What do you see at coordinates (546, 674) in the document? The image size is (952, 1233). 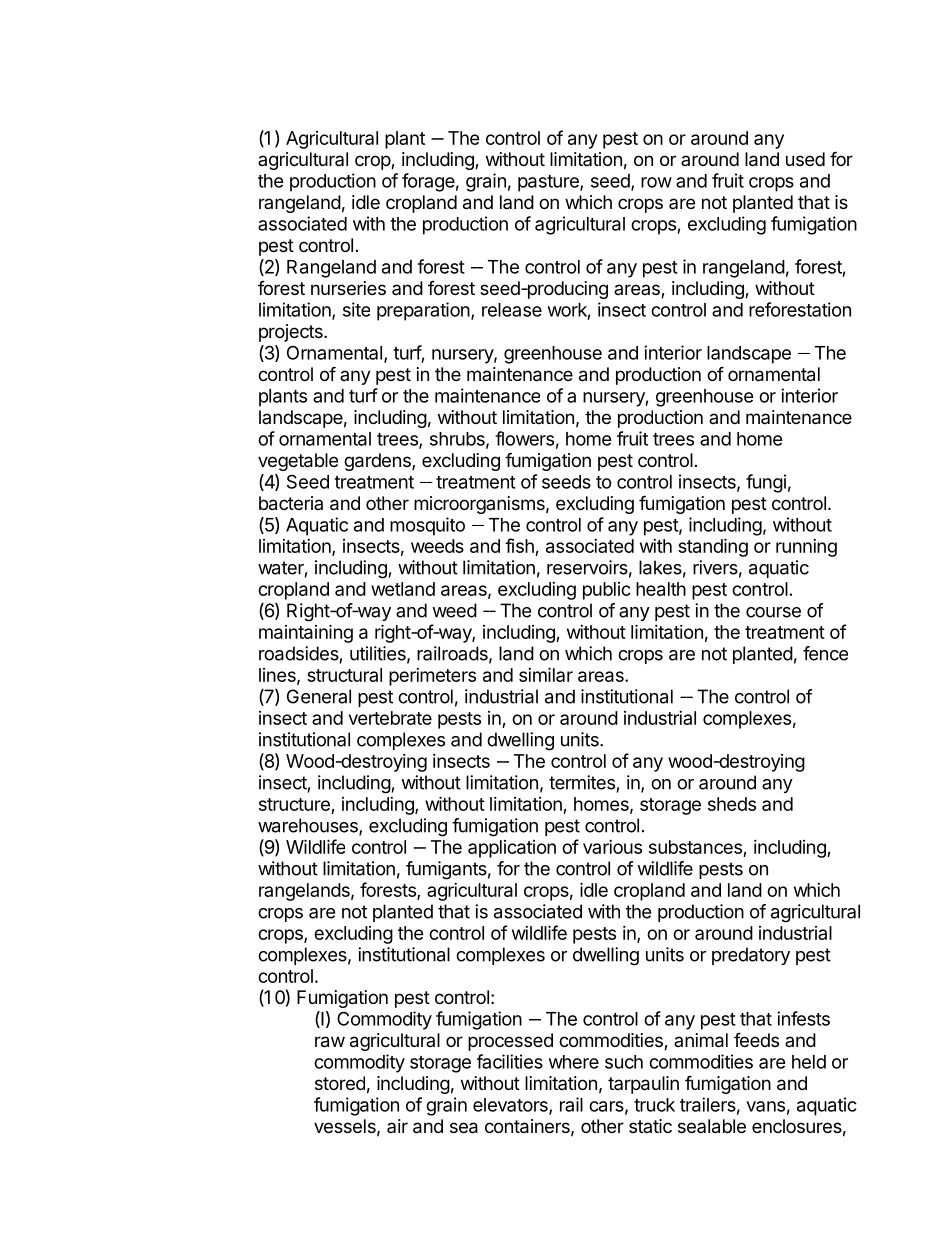 I see `similar` at bounding box center [546, 674].
